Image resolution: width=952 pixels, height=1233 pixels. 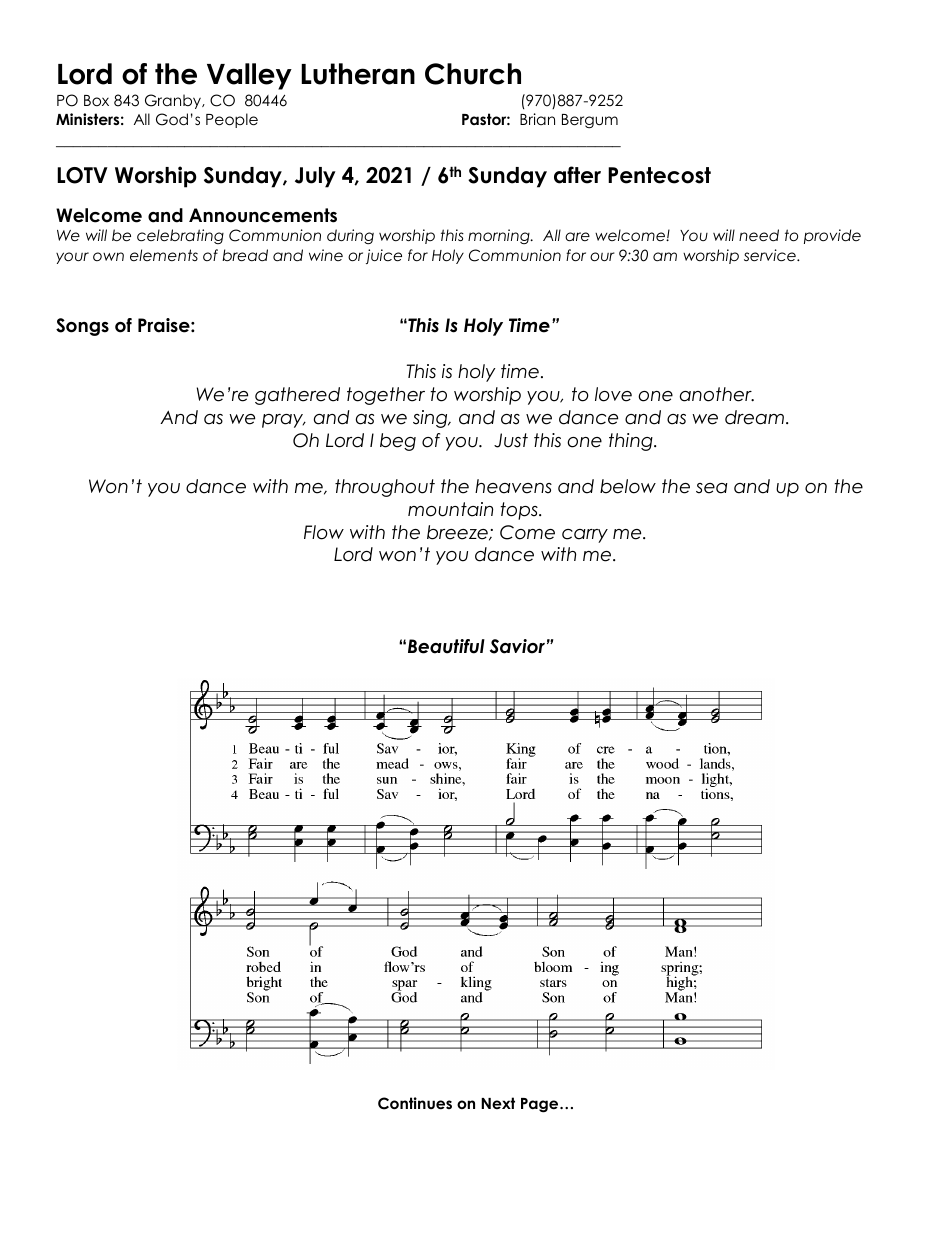 I want to click on Beautiful, so click(x=446, y=646).
